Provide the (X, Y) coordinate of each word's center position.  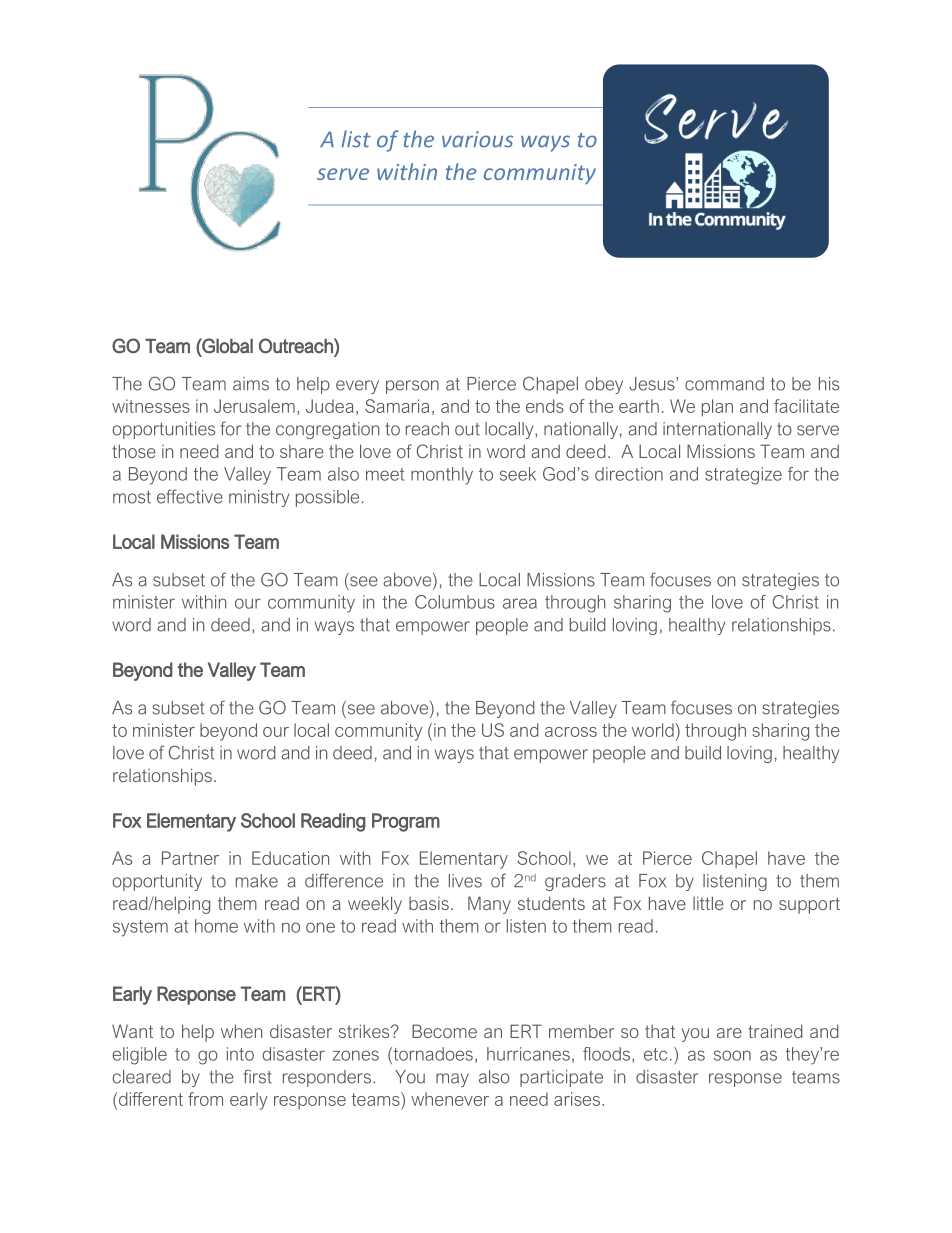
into (240, 1054)
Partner (190, 858)
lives (465, 881)
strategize (743, 476)
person (412, 387)
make (257, 881)
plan (717, 408)
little (708, 903)
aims (251, 384)
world (653, 730)
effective (190, 496)
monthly (442, 476)
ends (545, 406)
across (571, 732)
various (477, 139)
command (724, 384)
